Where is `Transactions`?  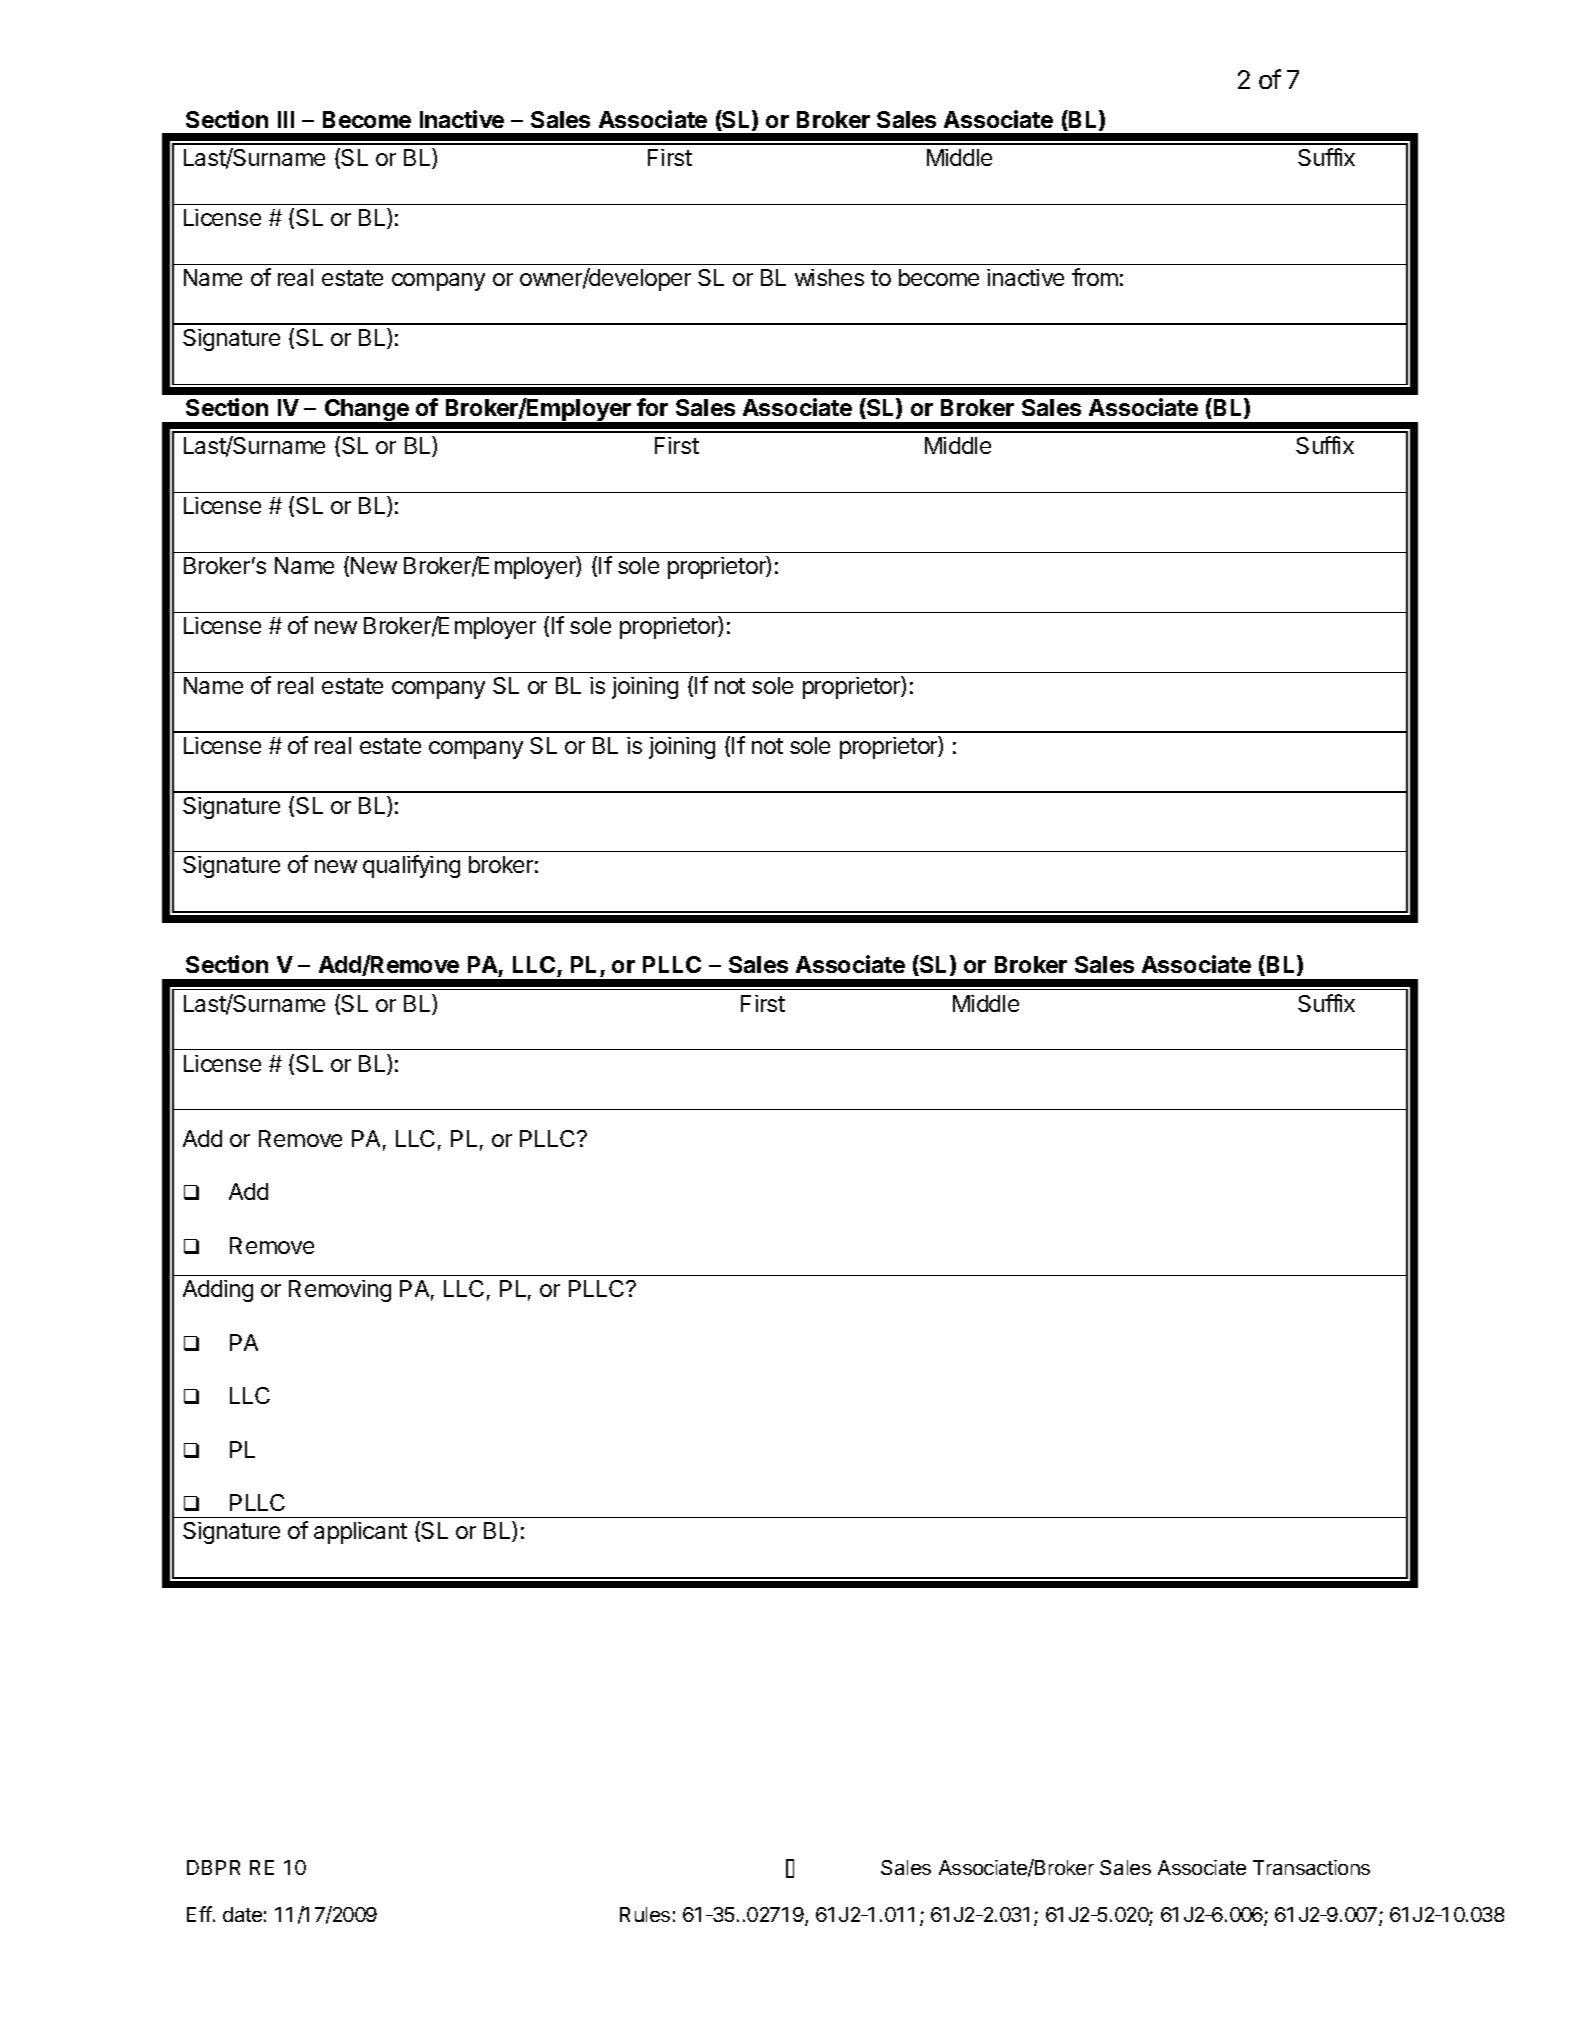
Transactions is located at coordinates (1311, 1867).
